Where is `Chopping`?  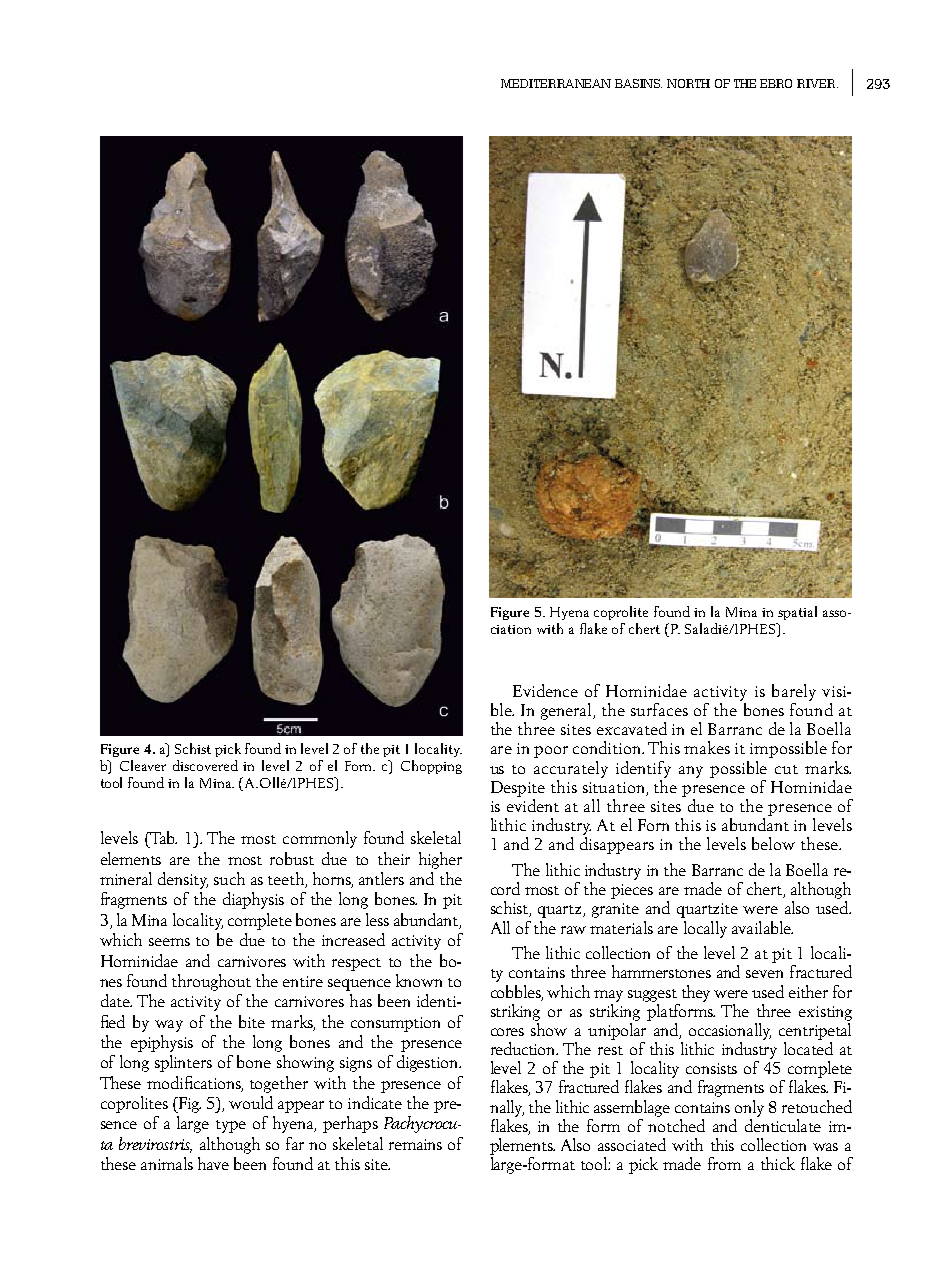 Chopping is located at coordinates (431, 767).
